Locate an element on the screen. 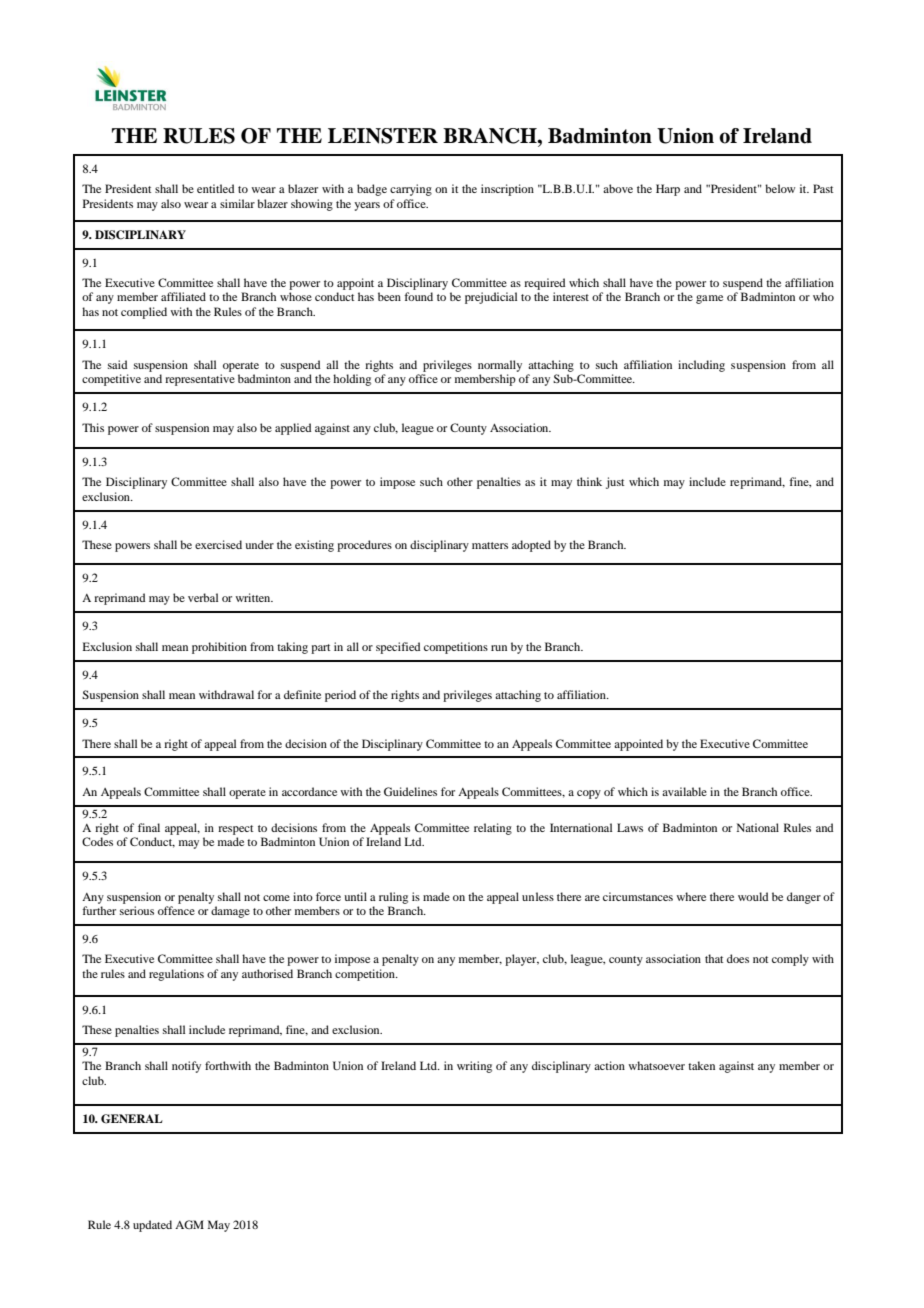  entitled is located at coordinates (215, 188).
